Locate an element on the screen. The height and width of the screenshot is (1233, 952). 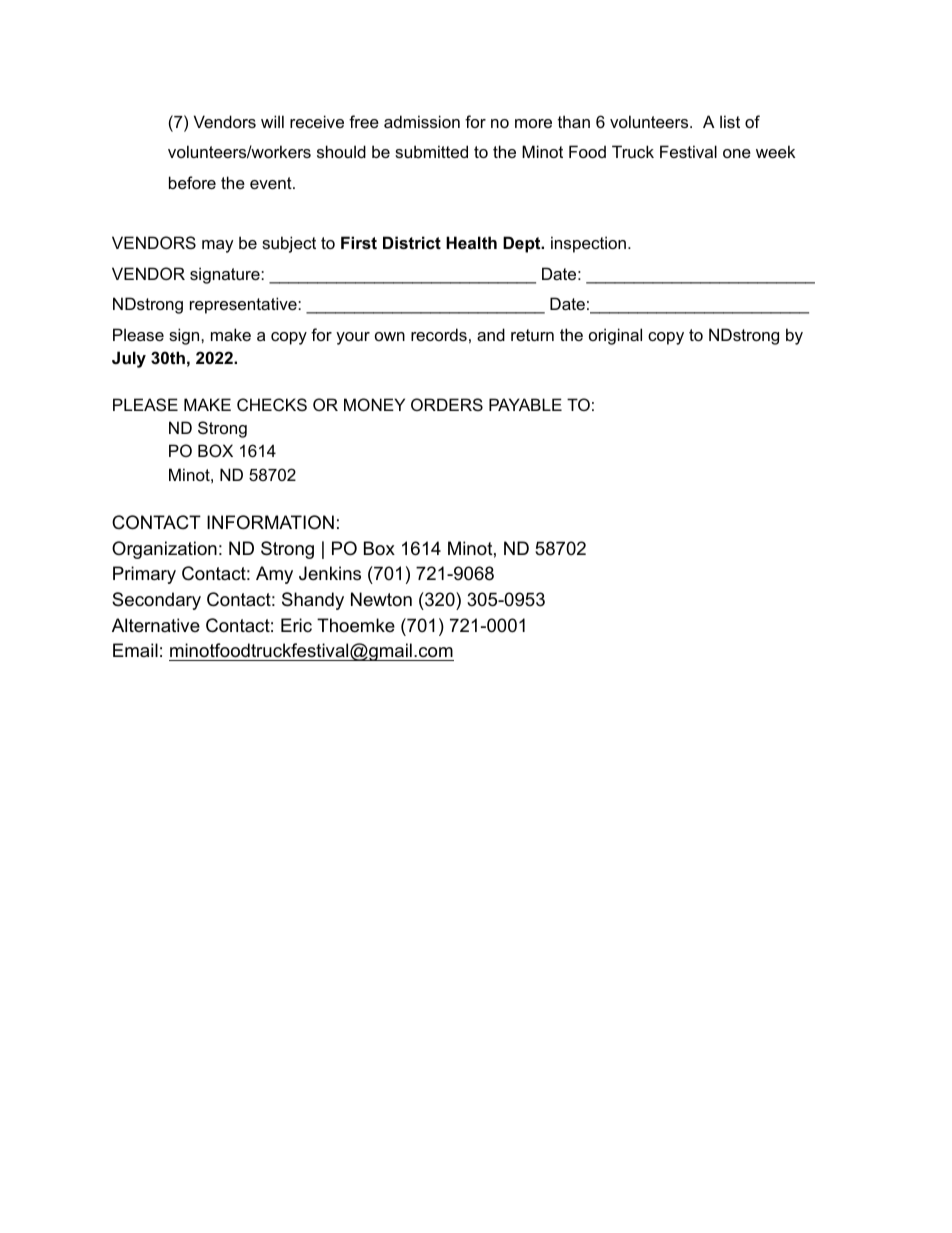
records is located at coordinates (439, 334).
